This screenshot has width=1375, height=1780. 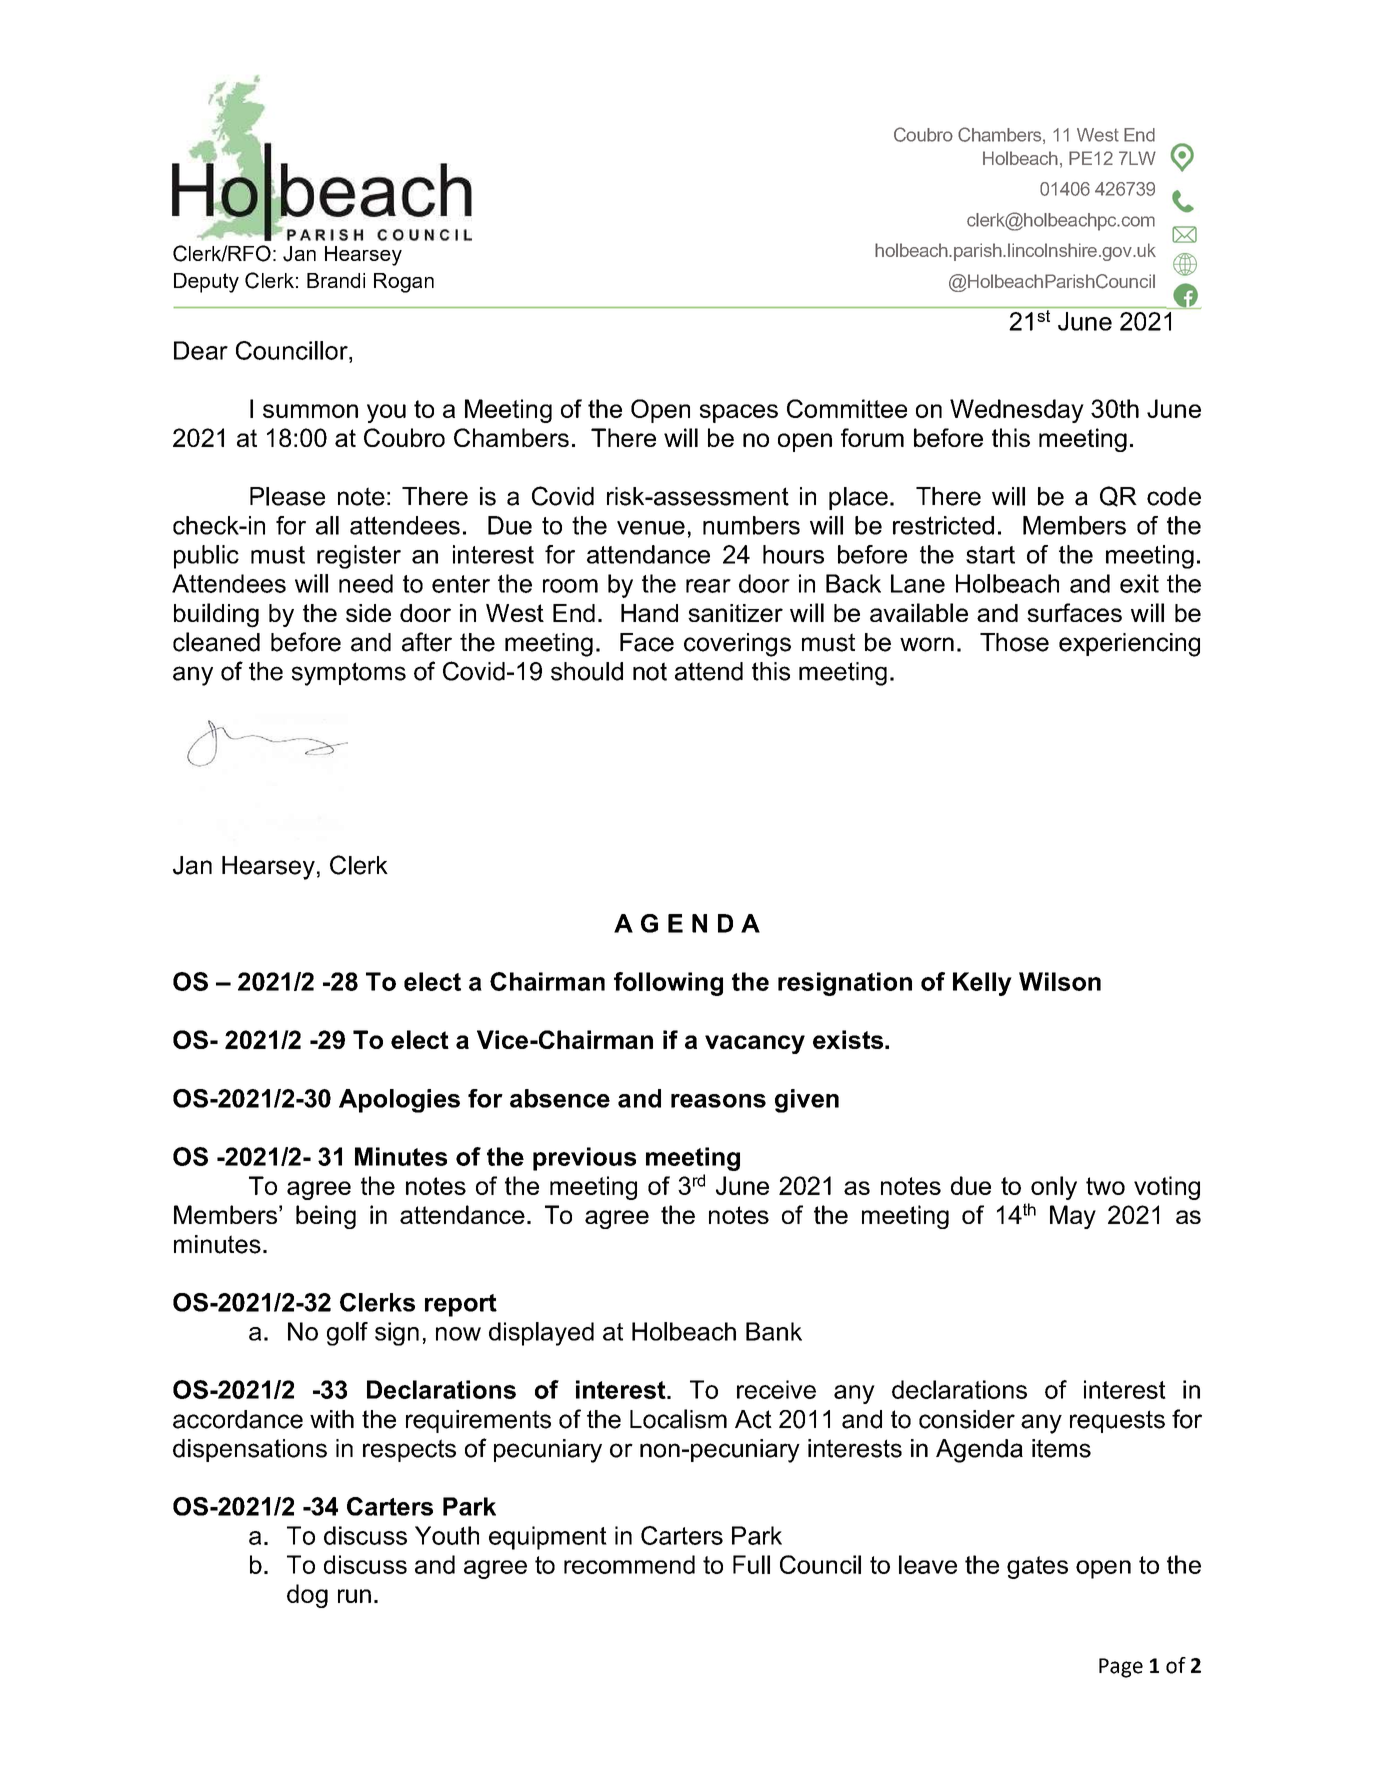 What do you see at coordinates (774, 1331) in the screenshot?
I see `Bank` at bounding box center [774, 1331].
